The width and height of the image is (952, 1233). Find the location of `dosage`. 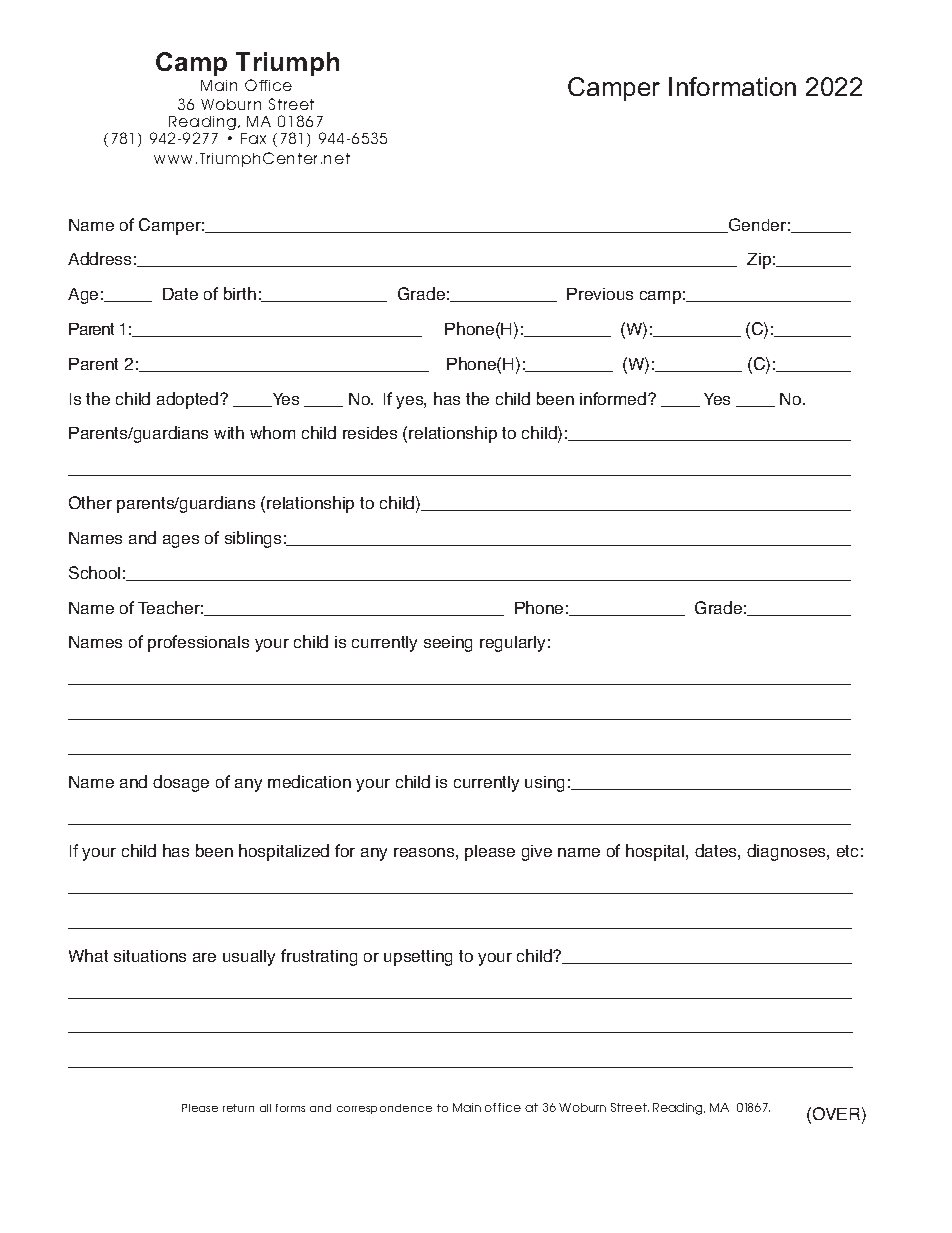

dosage is located at coordinates (181, 783).
